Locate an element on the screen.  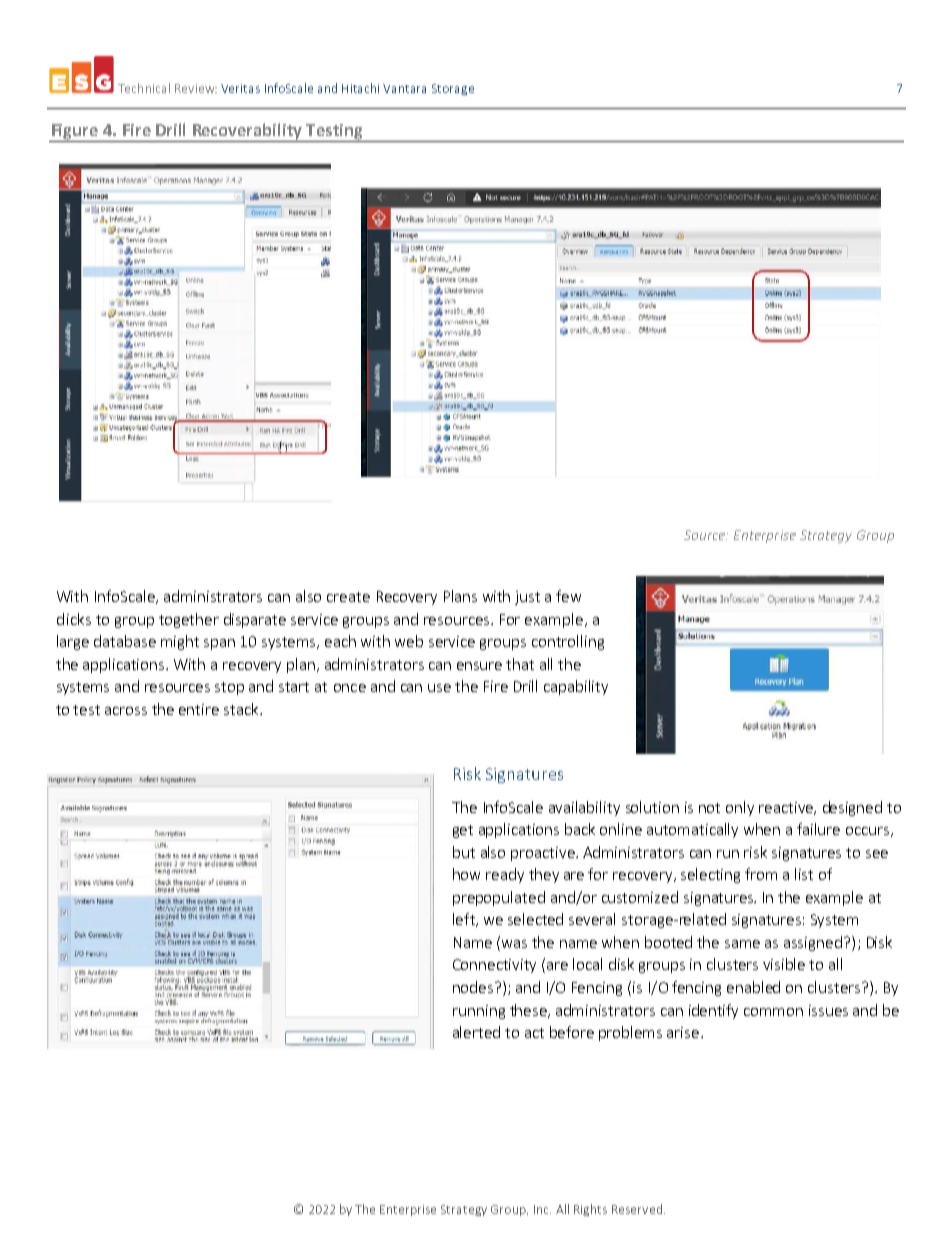
left is located at coordinates (465, 920).
